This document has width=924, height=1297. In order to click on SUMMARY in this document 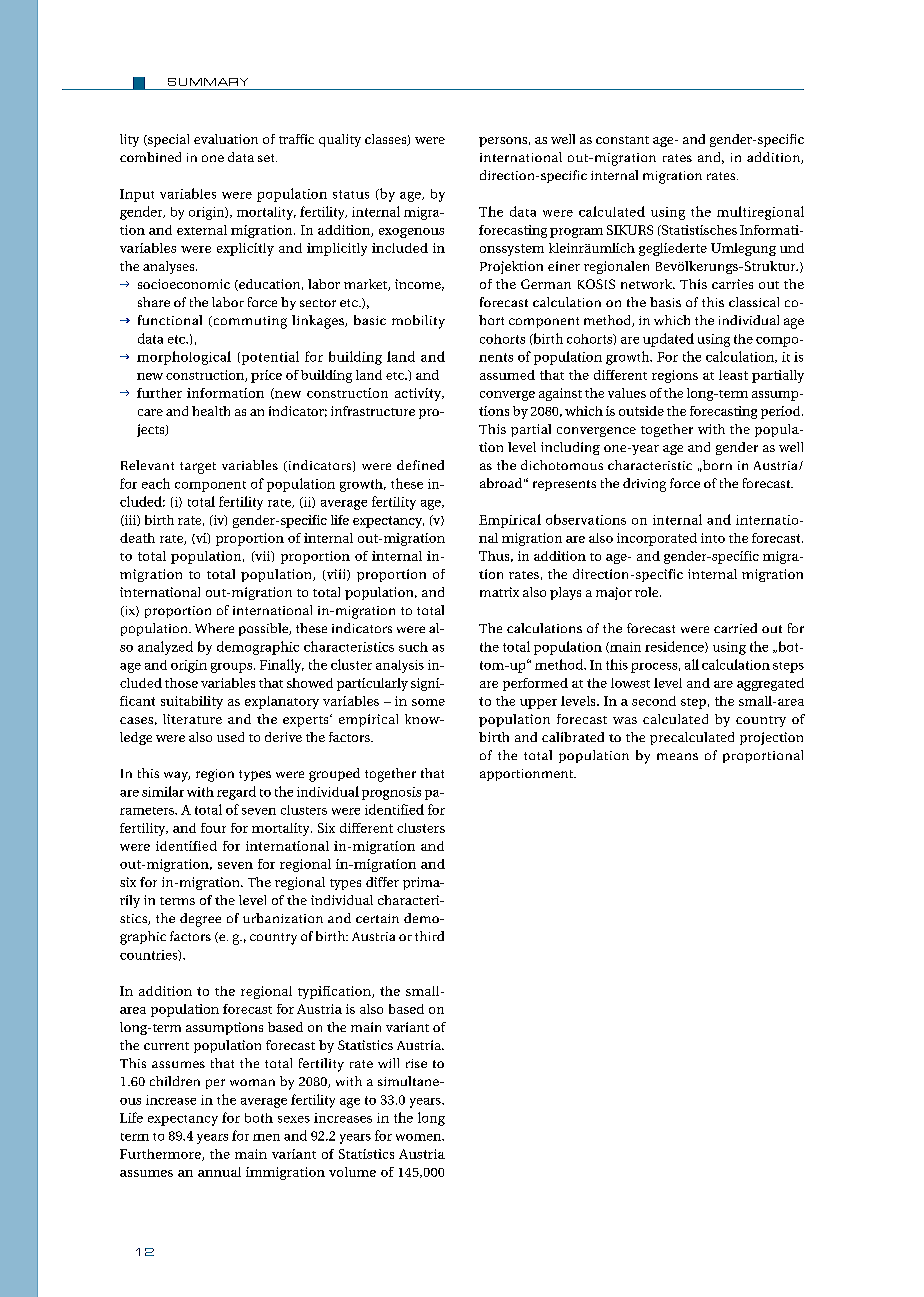, I will do `click(208, 82)`.
